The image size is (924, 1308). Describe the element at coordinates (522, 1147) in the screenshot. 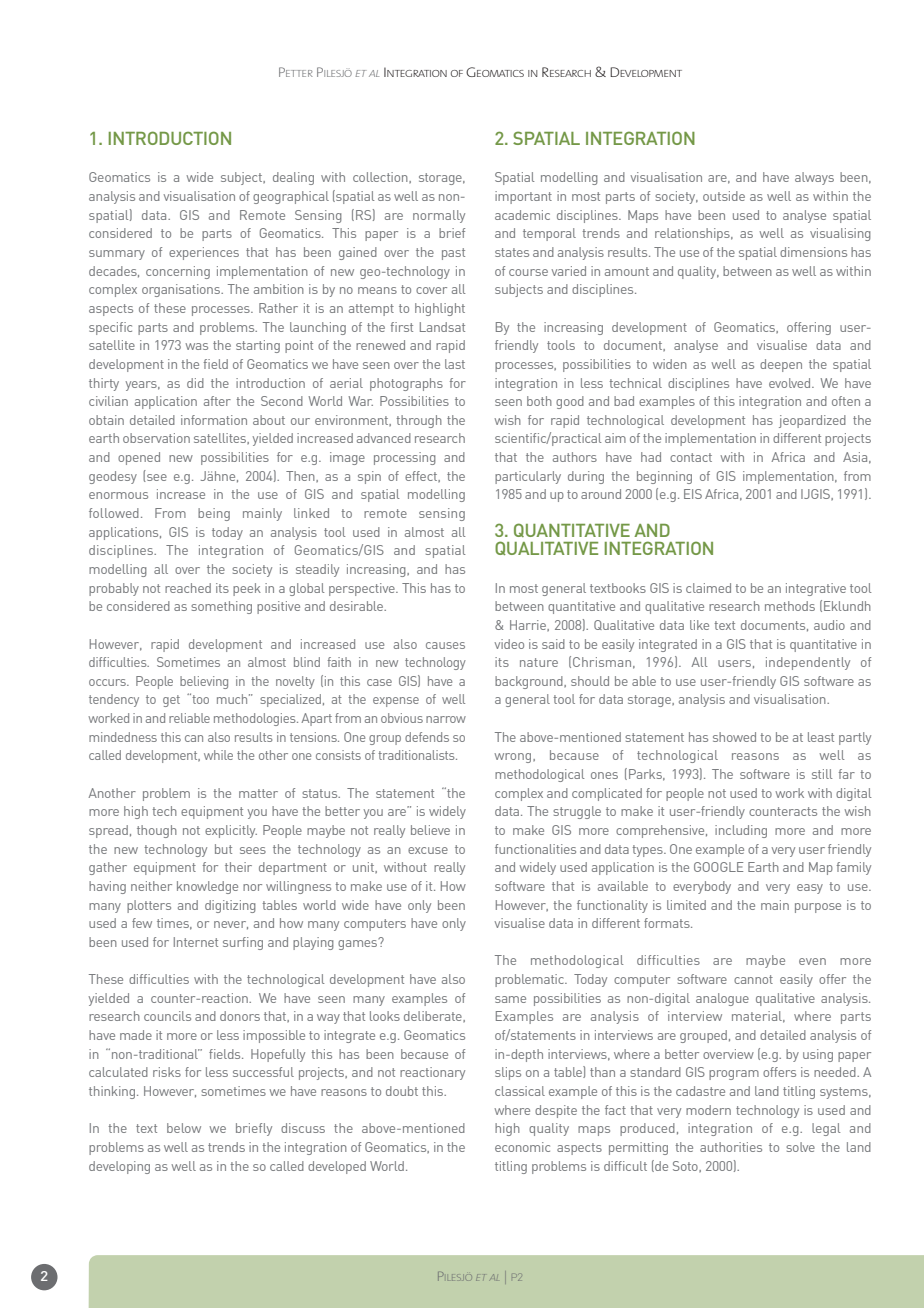

I see `economic` at that location.
